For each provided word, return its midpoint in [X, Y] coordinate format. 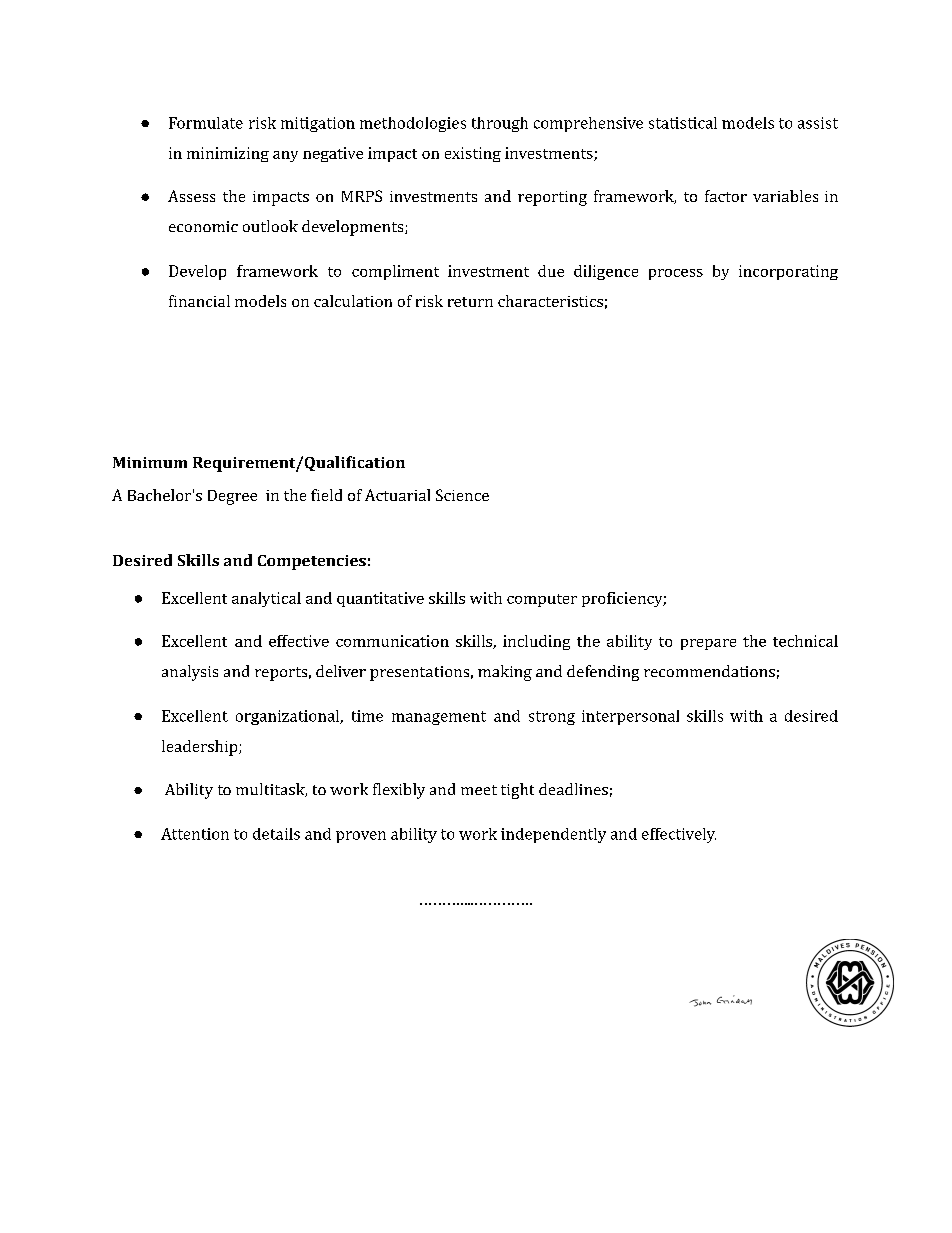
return [470, 302]
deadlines [573, 789]
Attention [195, 834]
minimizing [228, 154]
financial [199, 301]
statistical [683, 123]
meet [479, 790]
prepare [708, 644]
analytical [266, 599]
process [676, 274]
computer [542, 600]
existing [473, 154]
